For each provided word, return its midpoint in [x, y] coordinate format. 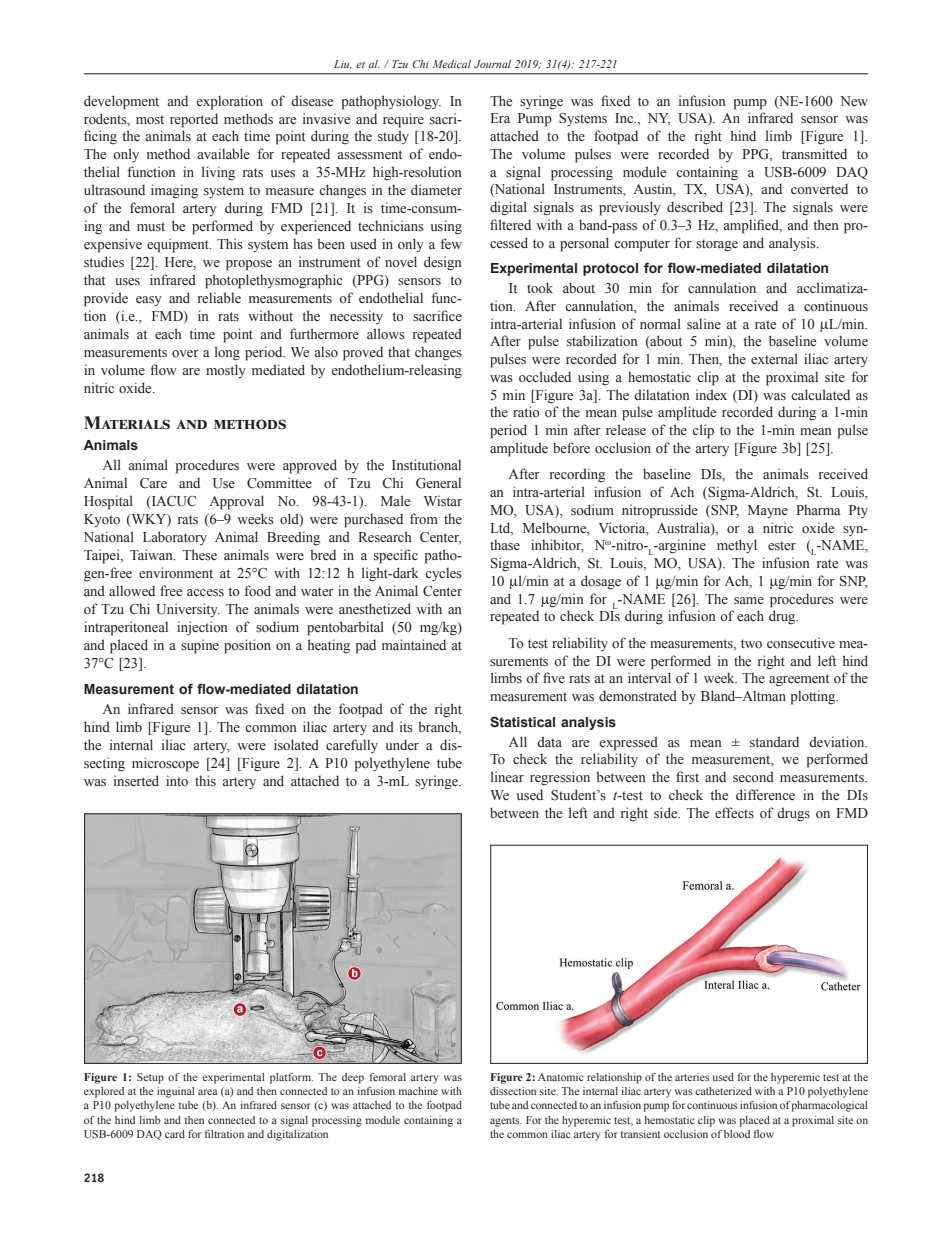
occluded [545, 376]
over [185, 354]
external [774, 358]
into [177, 781]
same [749, 601]
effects [734, 812]
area [208, 1092]
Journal [492, 64]
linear [507, 776]
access [205, 593]
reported [194, 120]
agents [506, 1122]
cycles [443, 574]
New [854, 101]
